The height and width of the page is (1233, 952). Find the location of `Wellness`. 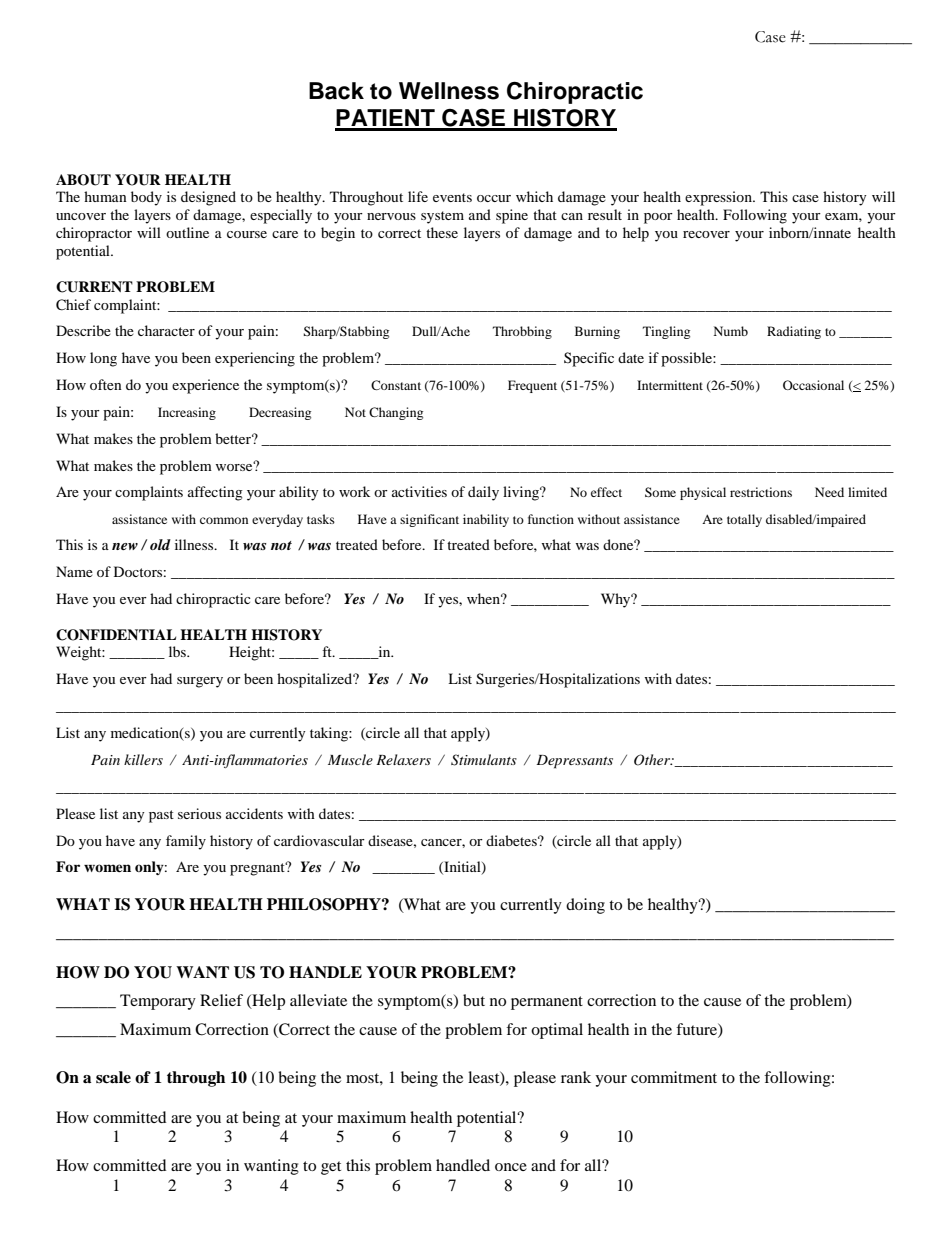

Wellness is located at coordinates (449, 91).
